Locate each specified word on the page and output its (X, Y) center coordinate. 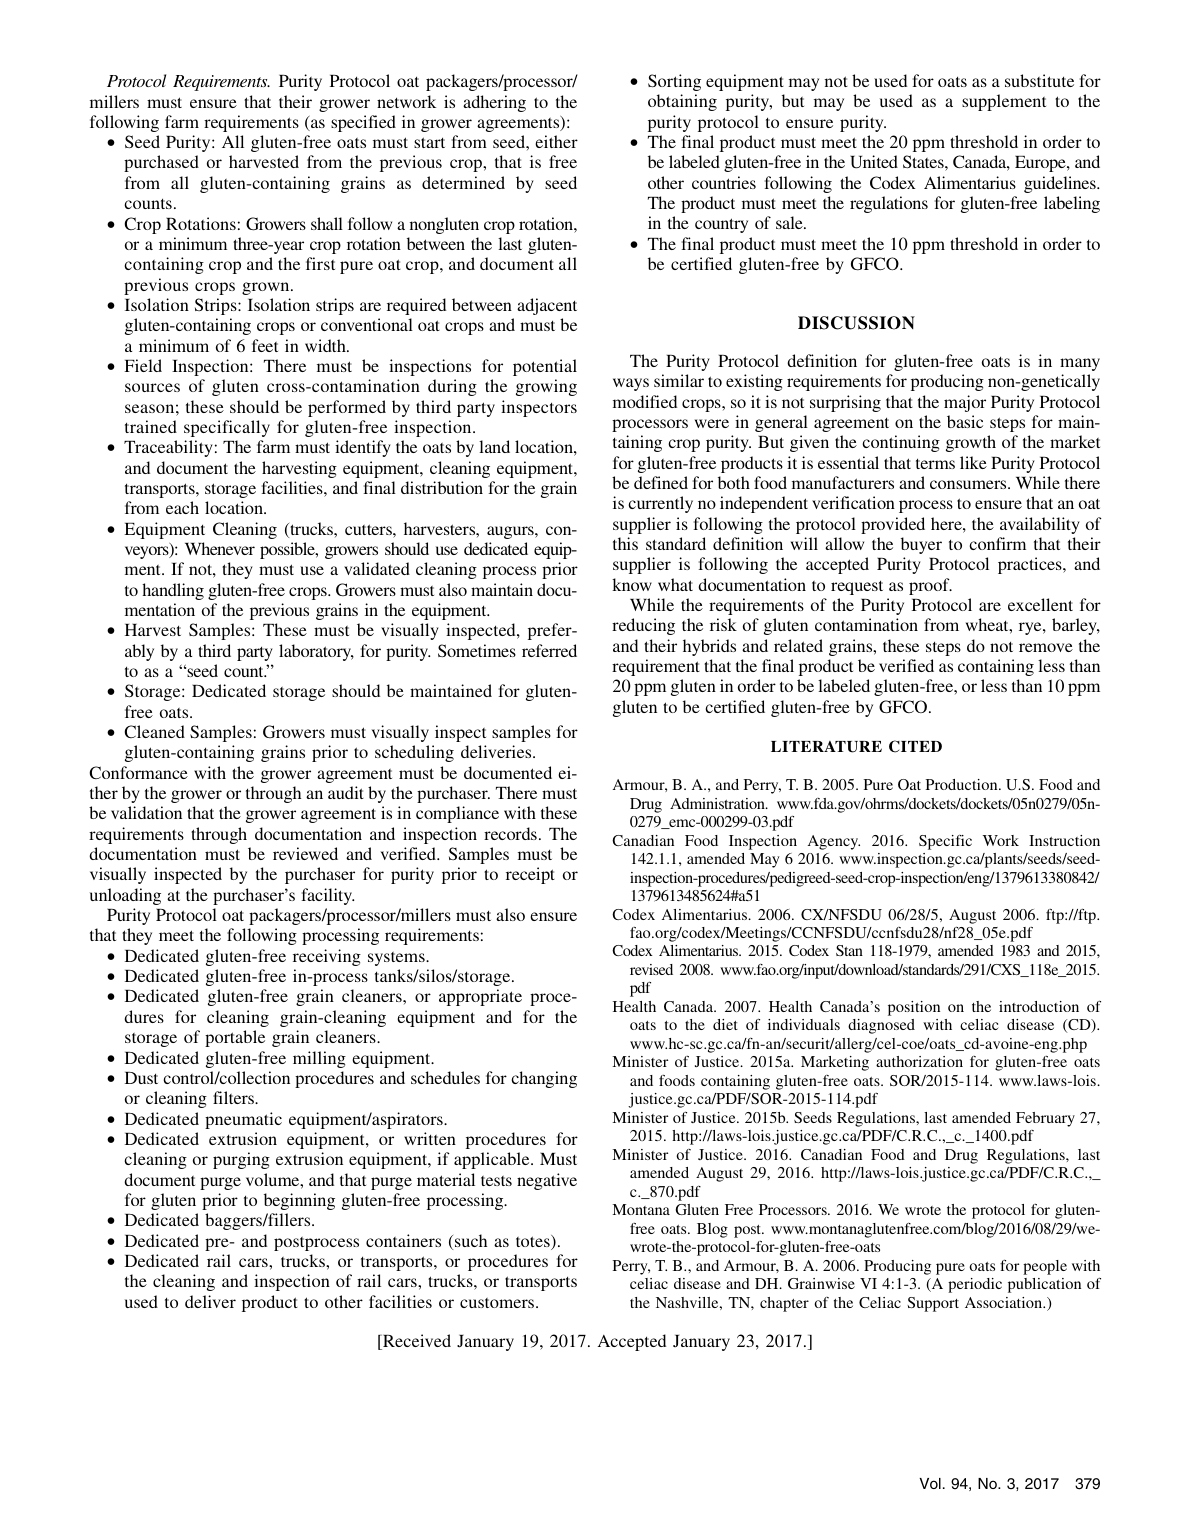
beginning (299, 1201)
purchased (161, 163)
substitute (1039, 80)
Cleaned (154, 731)
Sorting (674, 82)
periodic (975, 1285)
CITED (915, 746)
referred (549, 650)
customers (498, 1303)
